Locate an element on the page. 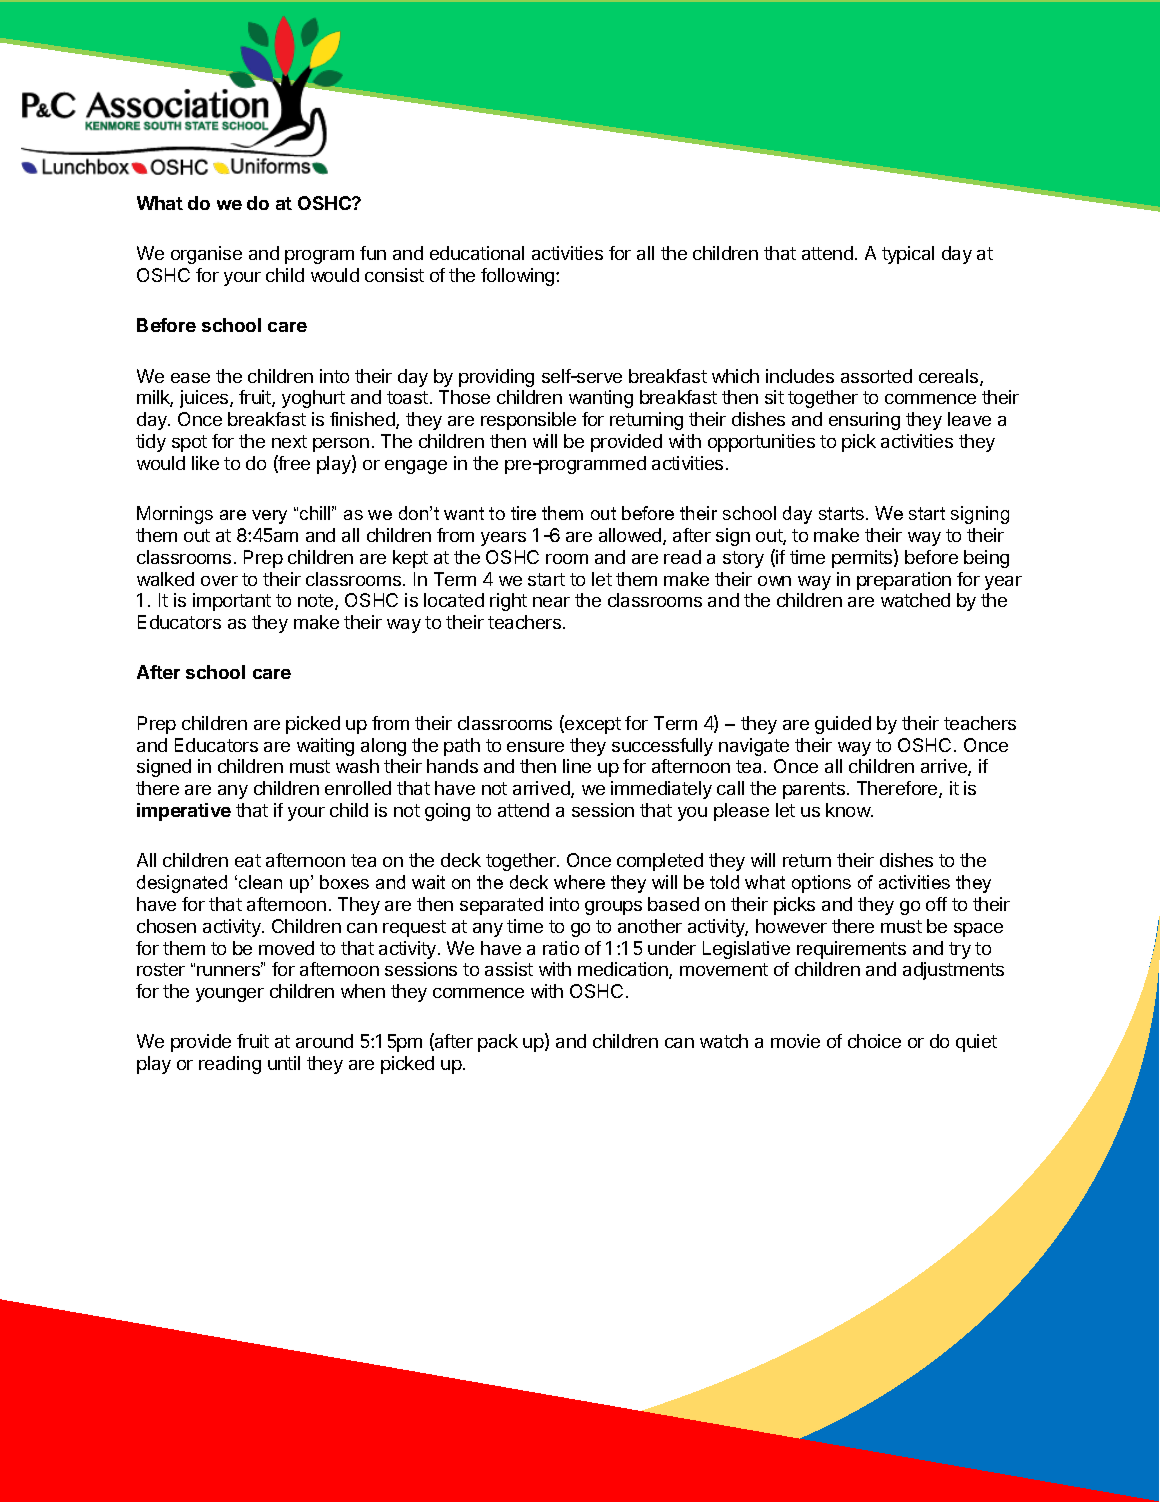 This page has width=1160, height=1502. following is located at coordinates (519, 277).
